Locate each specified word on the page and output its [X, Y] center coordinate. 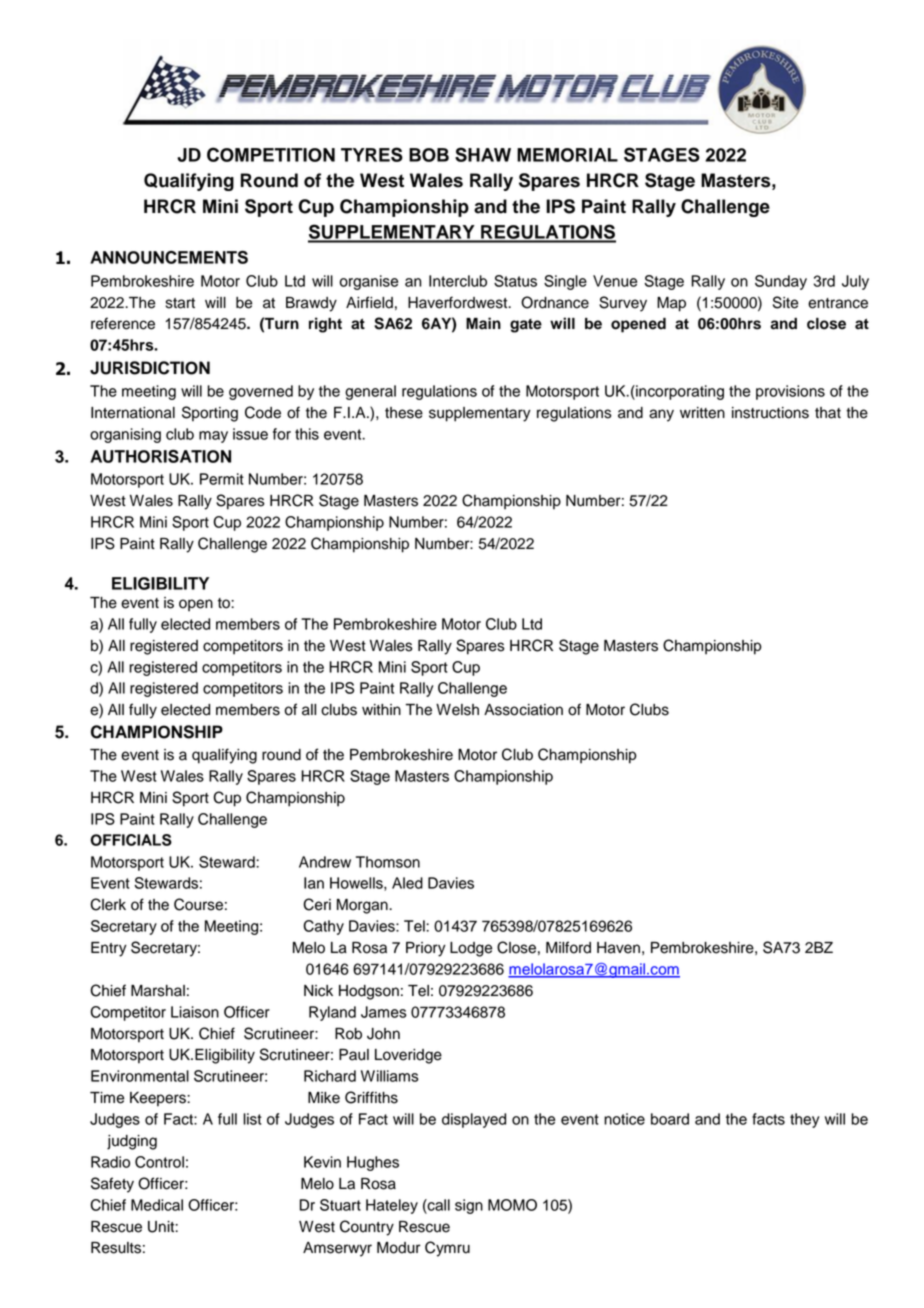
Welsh [457, 710]
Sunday [781, 282]
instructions [770, 413]
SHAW [483, 154]
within [381, 709]
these [404, 413]
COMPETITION [271, 154]
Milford [568, 947]
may [213, 437]
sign [469, 1206]
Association [523, 710]
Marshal [158, 991]
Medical [157, 1205]
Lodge [471, 949]
